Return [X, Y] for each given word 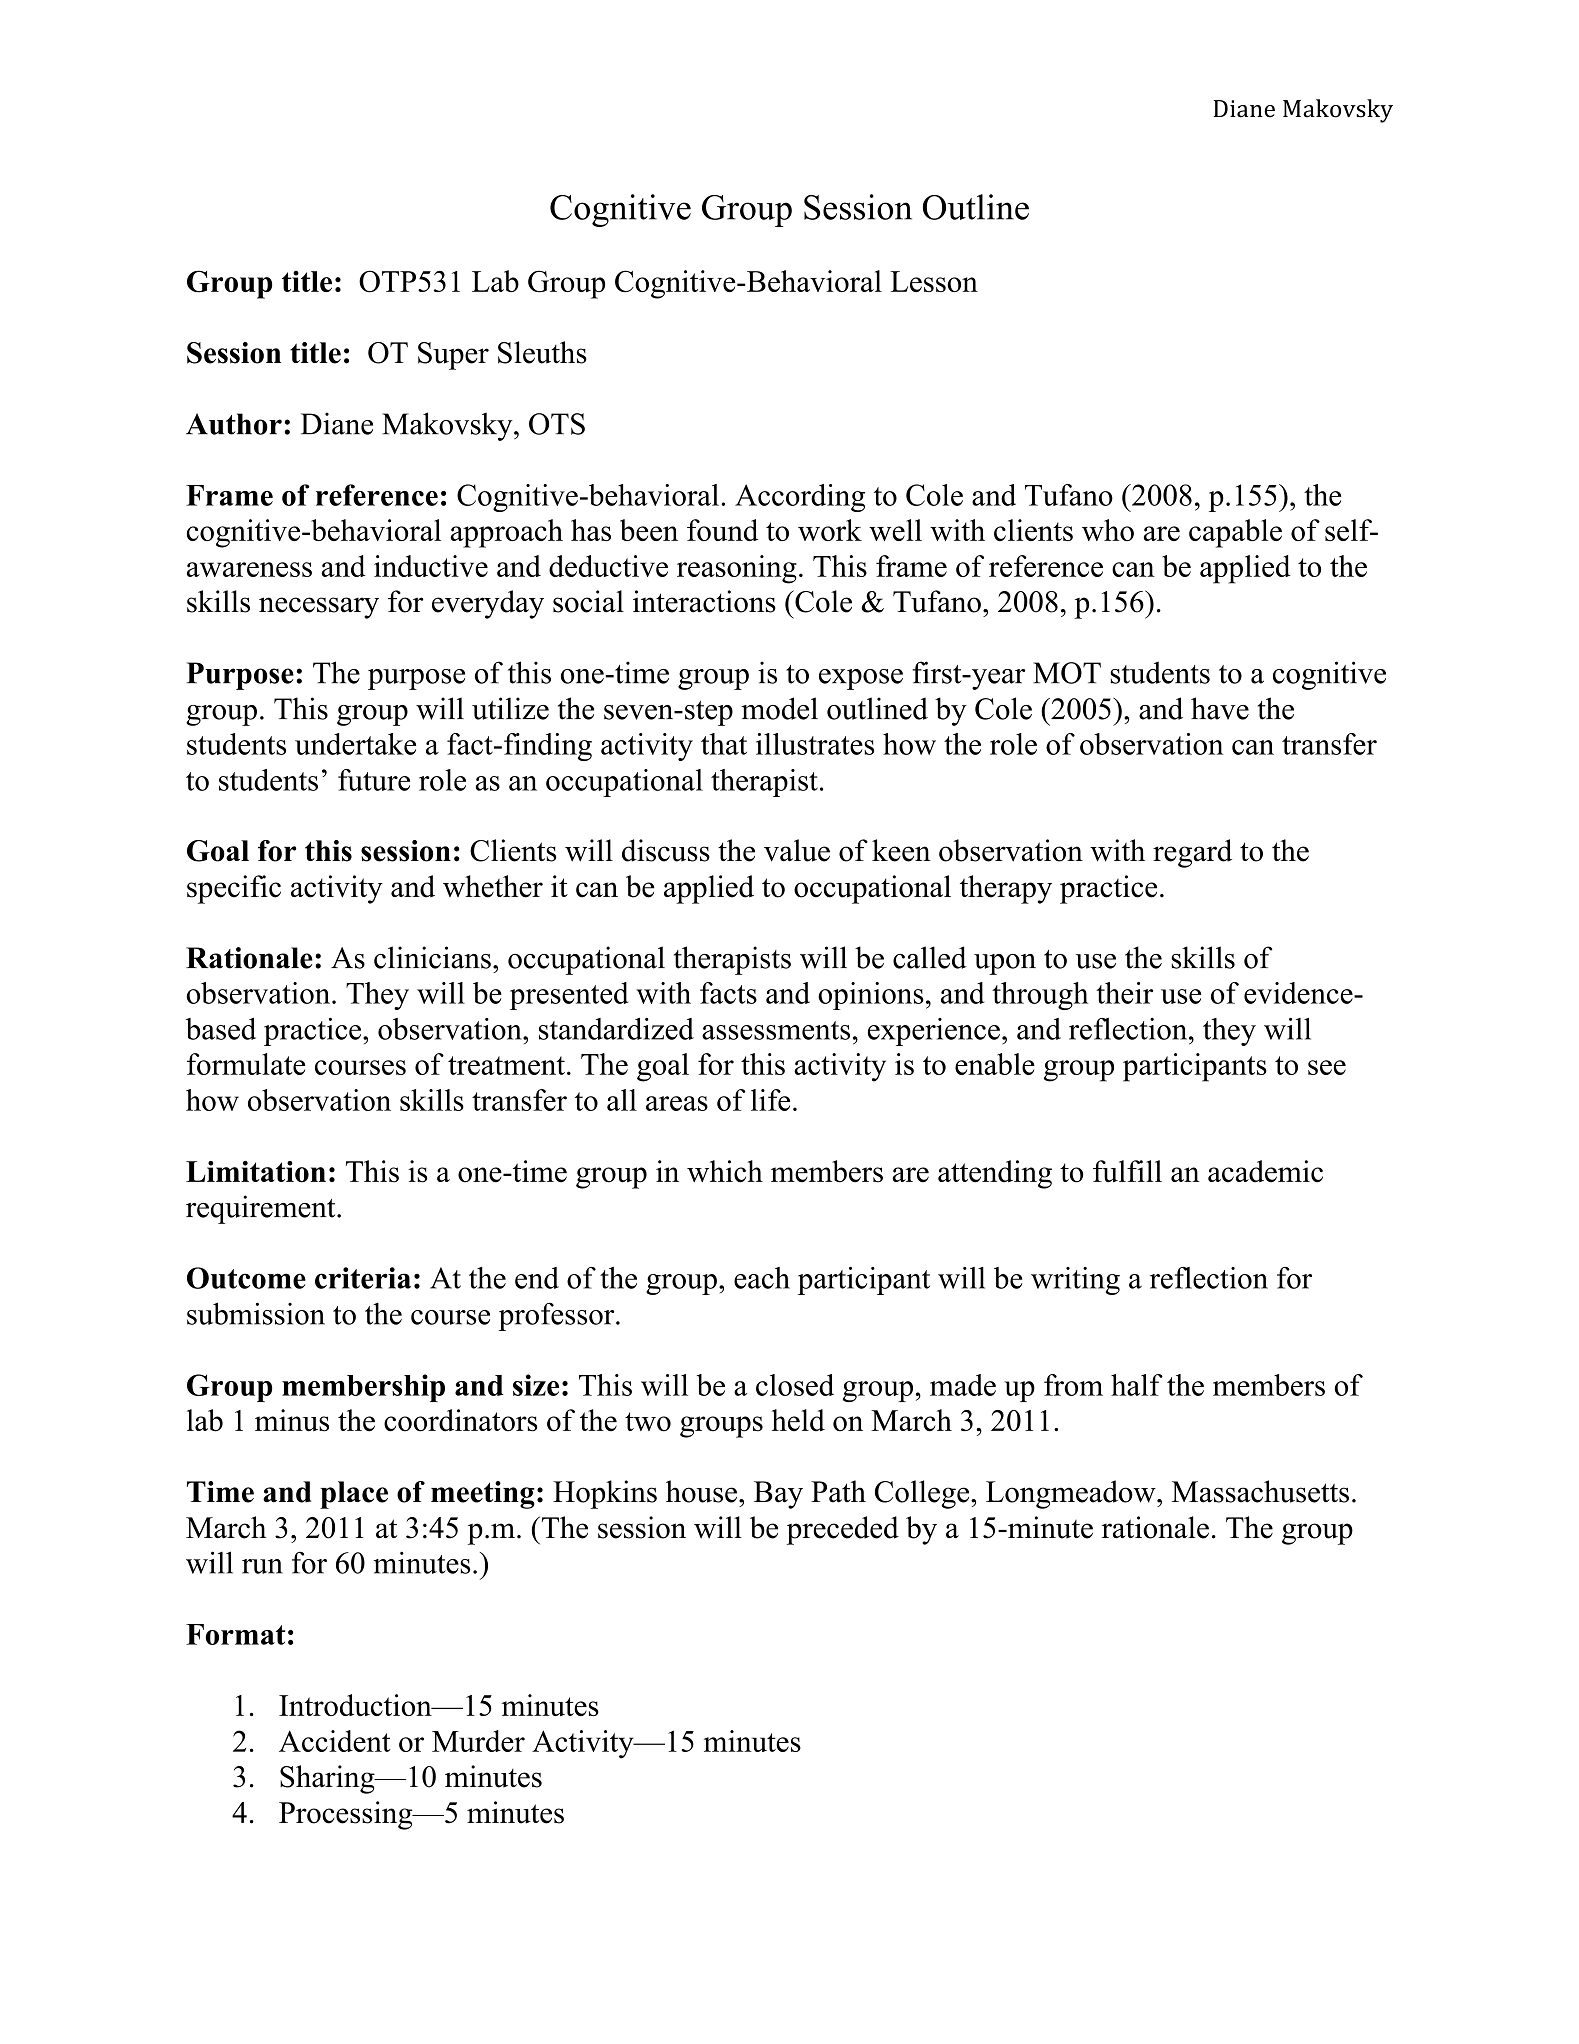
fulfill [1127, 1171]
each [762, 1278]
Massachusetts [1260, 1491]
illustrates [815, 744]
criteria [363, 1278]
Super [453, 356]
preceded [843, 1530]
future [374, 780]
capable [1235, 533]
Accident [334, 1741]
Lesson [934, 281]
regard [1192, 853]
